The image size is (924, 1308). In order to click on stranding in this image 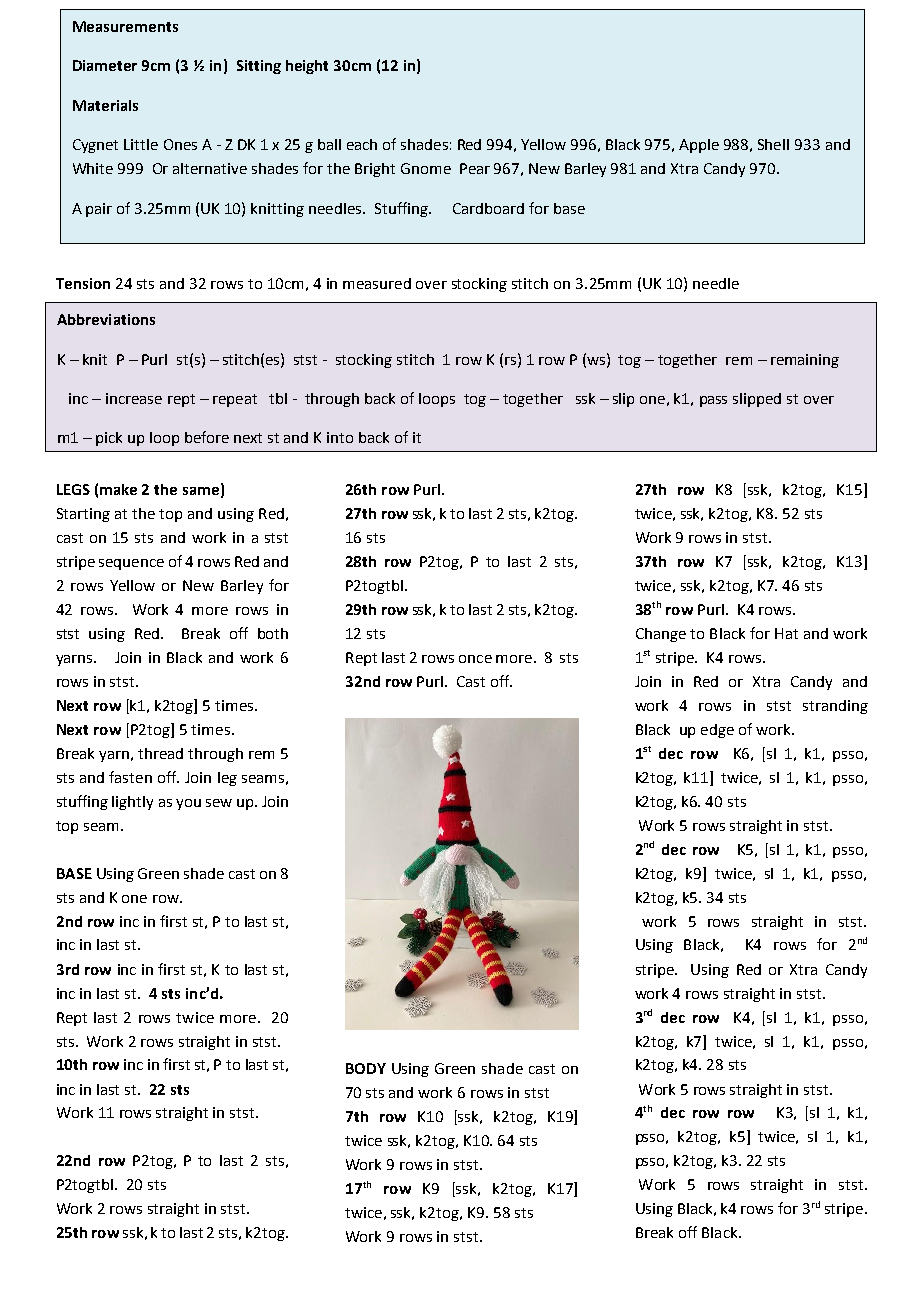, I will do `click(835, 707)`.
